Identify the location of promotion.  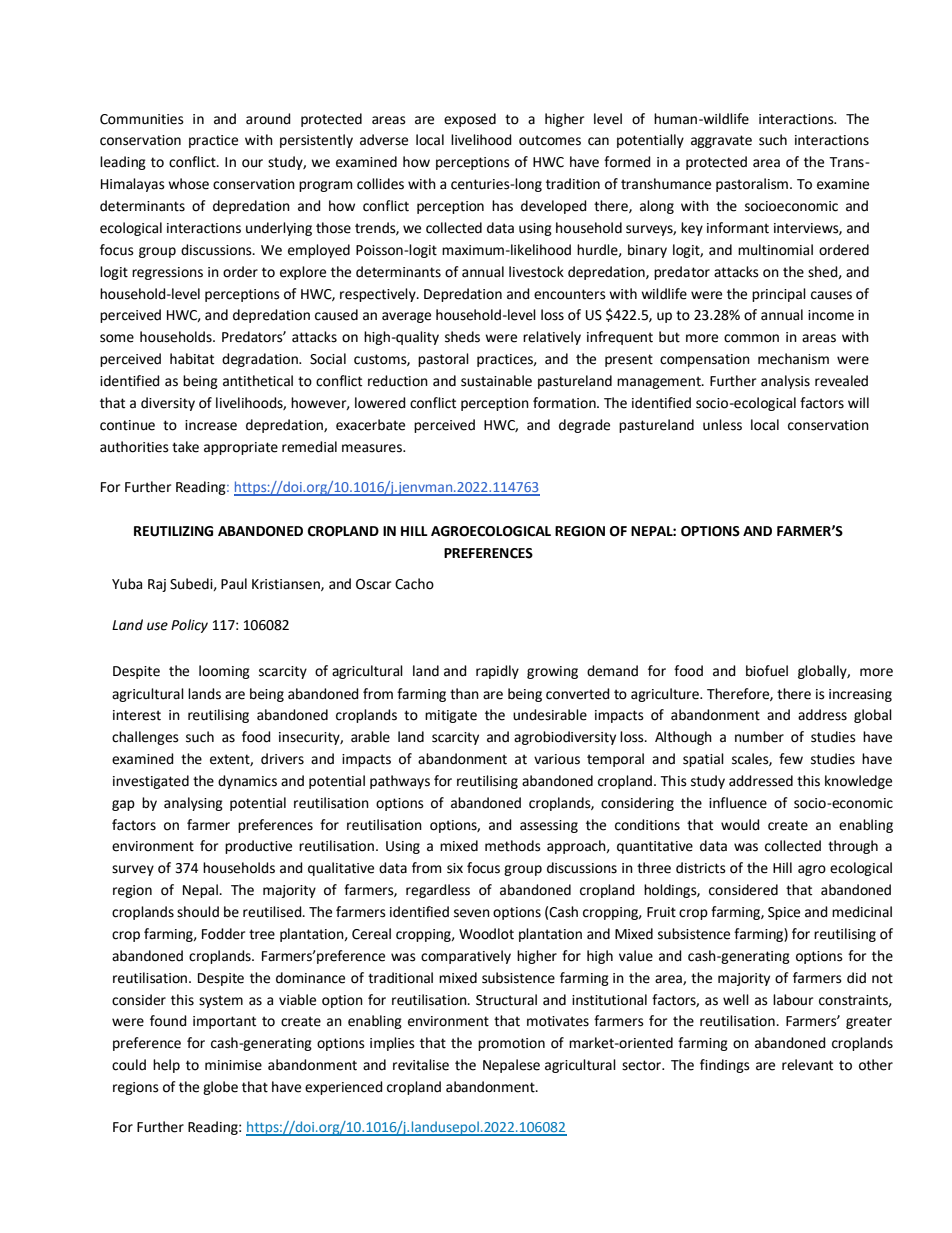
(511, 1044).
